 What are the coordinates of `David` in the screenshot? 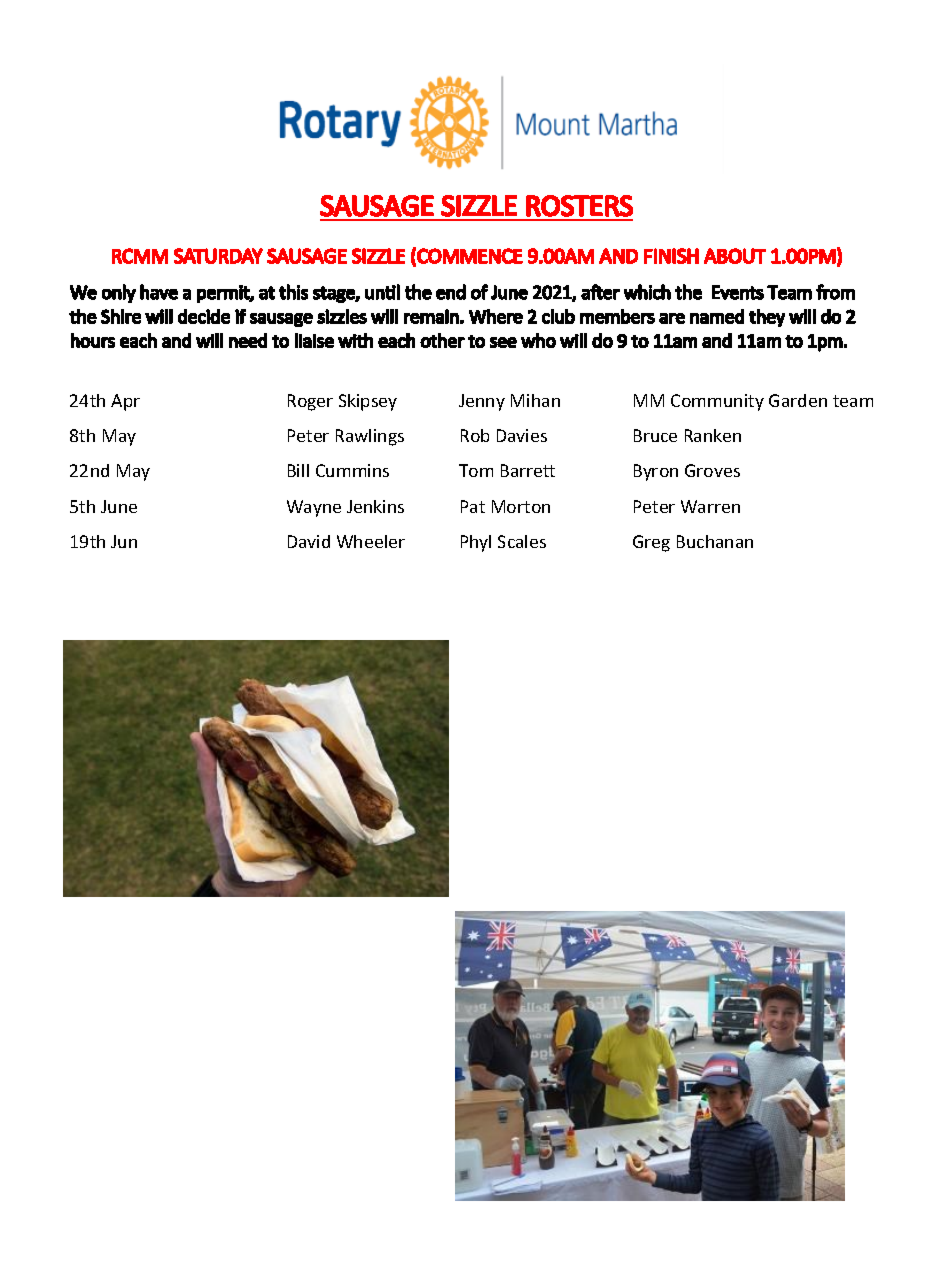 It's located at (309, 541).
